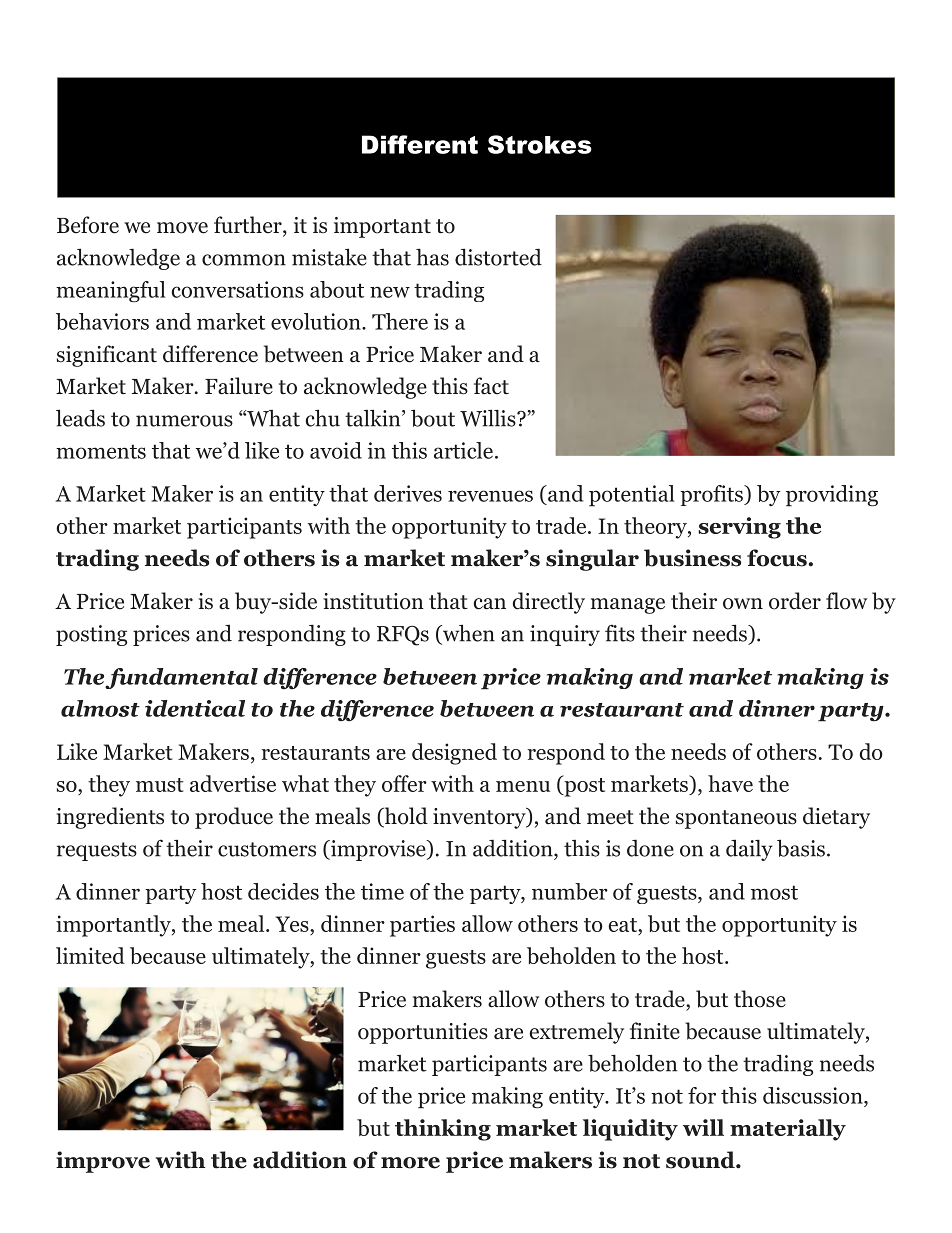 The width and height of the screenshot is (952, 1233). I want to click on when, so click(468, 634).
